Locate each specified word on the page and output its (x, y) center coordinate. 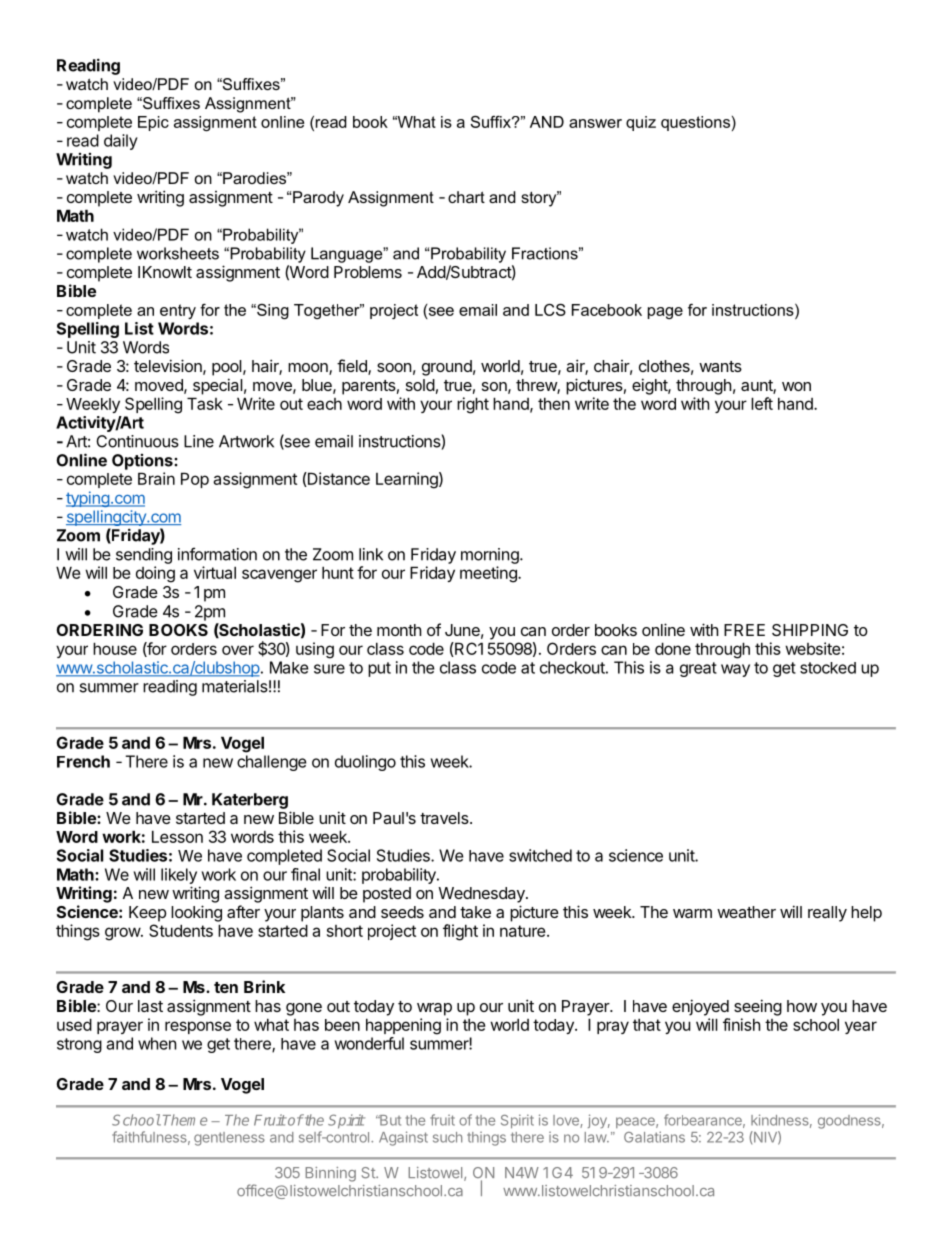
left (762, 403)
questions (695, 123)
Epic (153, 123)
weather (746, 912)
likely (179, 876)
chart (466, 197)
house (115, 648)
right (473, 405)
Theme (185, 1120)
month (399, 630)
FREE (744, 630)
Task (205, 403)
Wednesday (483, 895)
